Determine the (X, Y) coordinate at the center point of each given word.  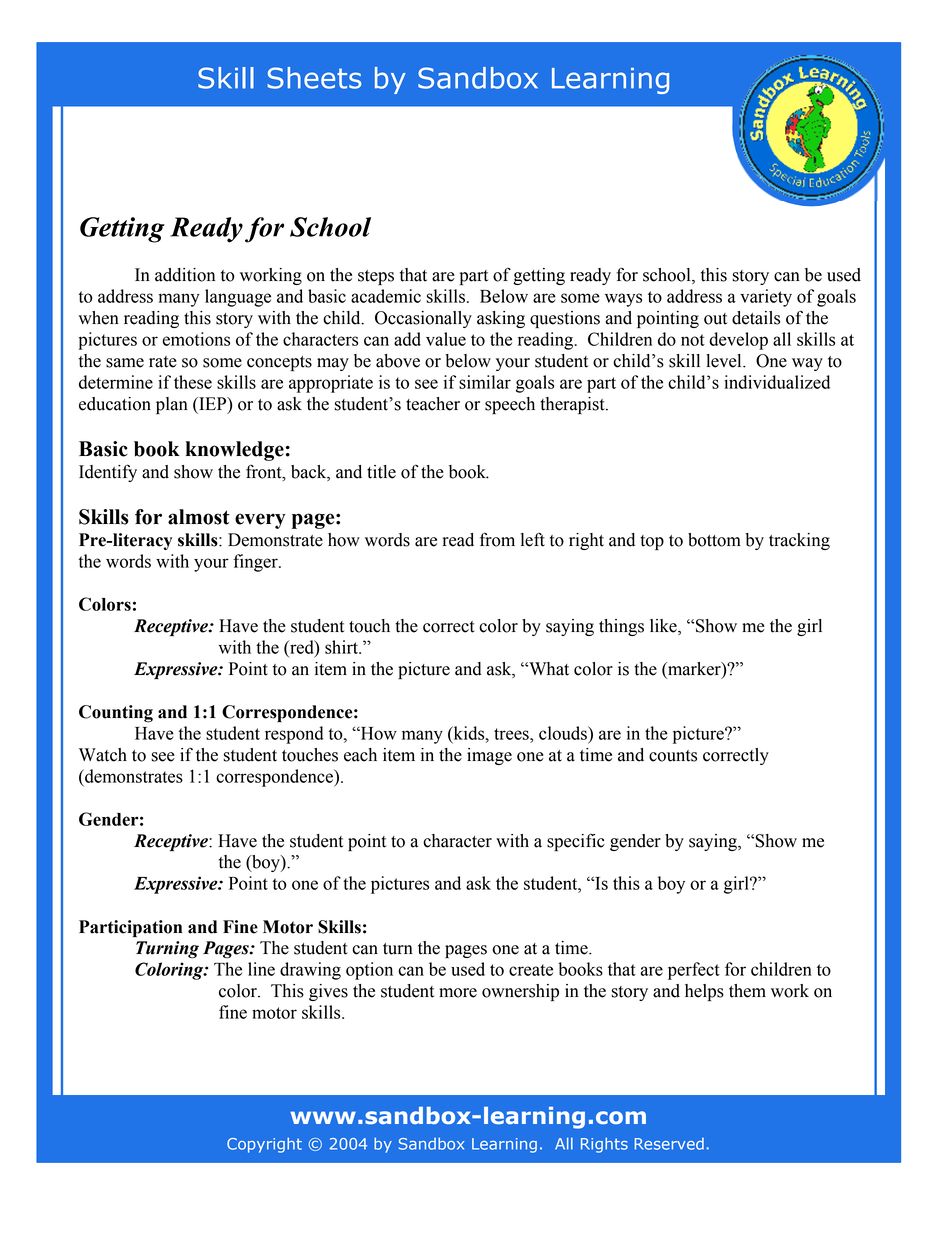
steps (376, 277)
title (381, 472)
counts (673, 756)
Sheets (314, 78)
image (489, 756)
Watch (103, 755)
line (261, 969)
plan (172, 405)
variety (766, 298)
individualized (777, 382)
